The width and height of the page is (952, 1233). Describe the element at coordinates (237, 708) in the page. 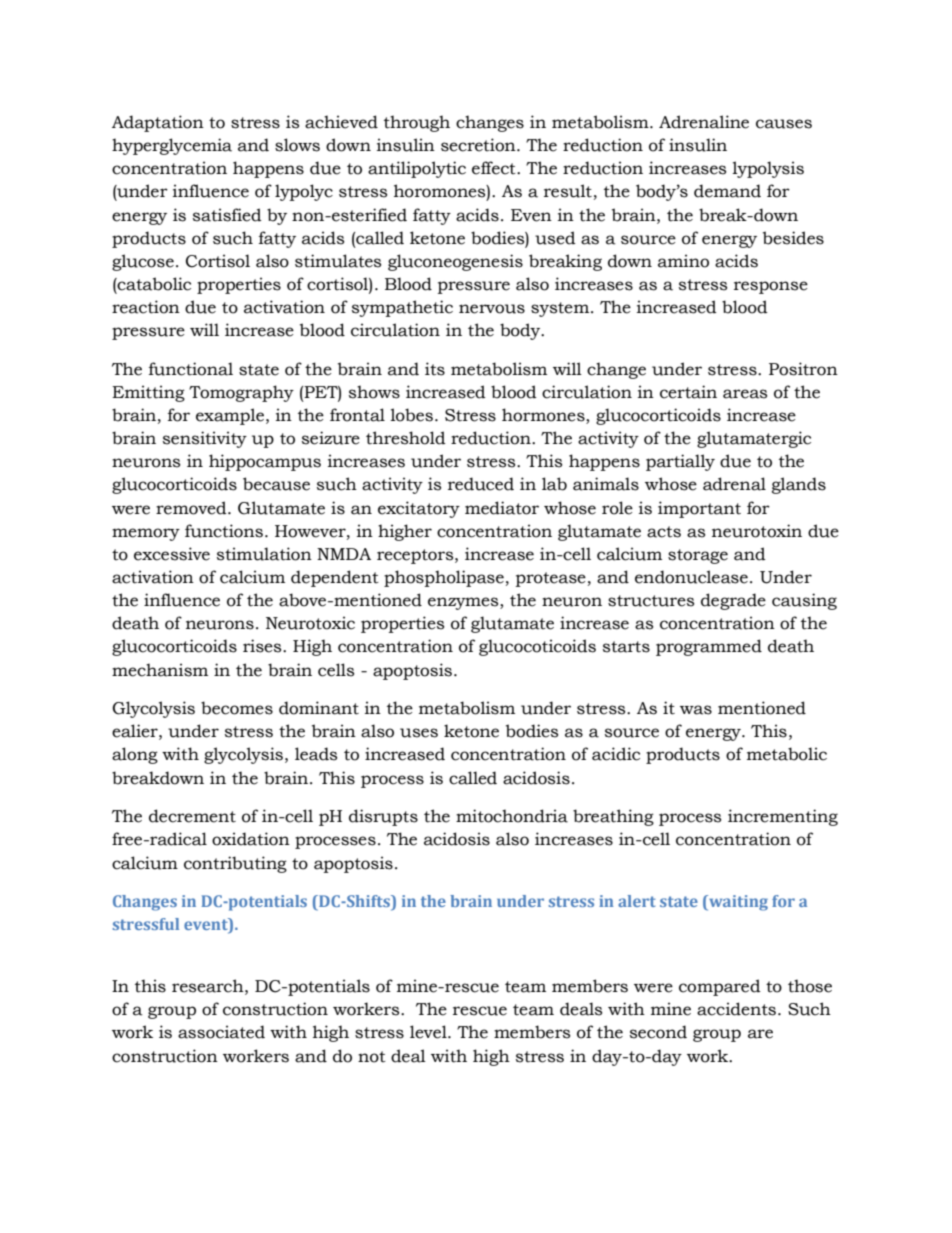

I see `becomes` at that location.
